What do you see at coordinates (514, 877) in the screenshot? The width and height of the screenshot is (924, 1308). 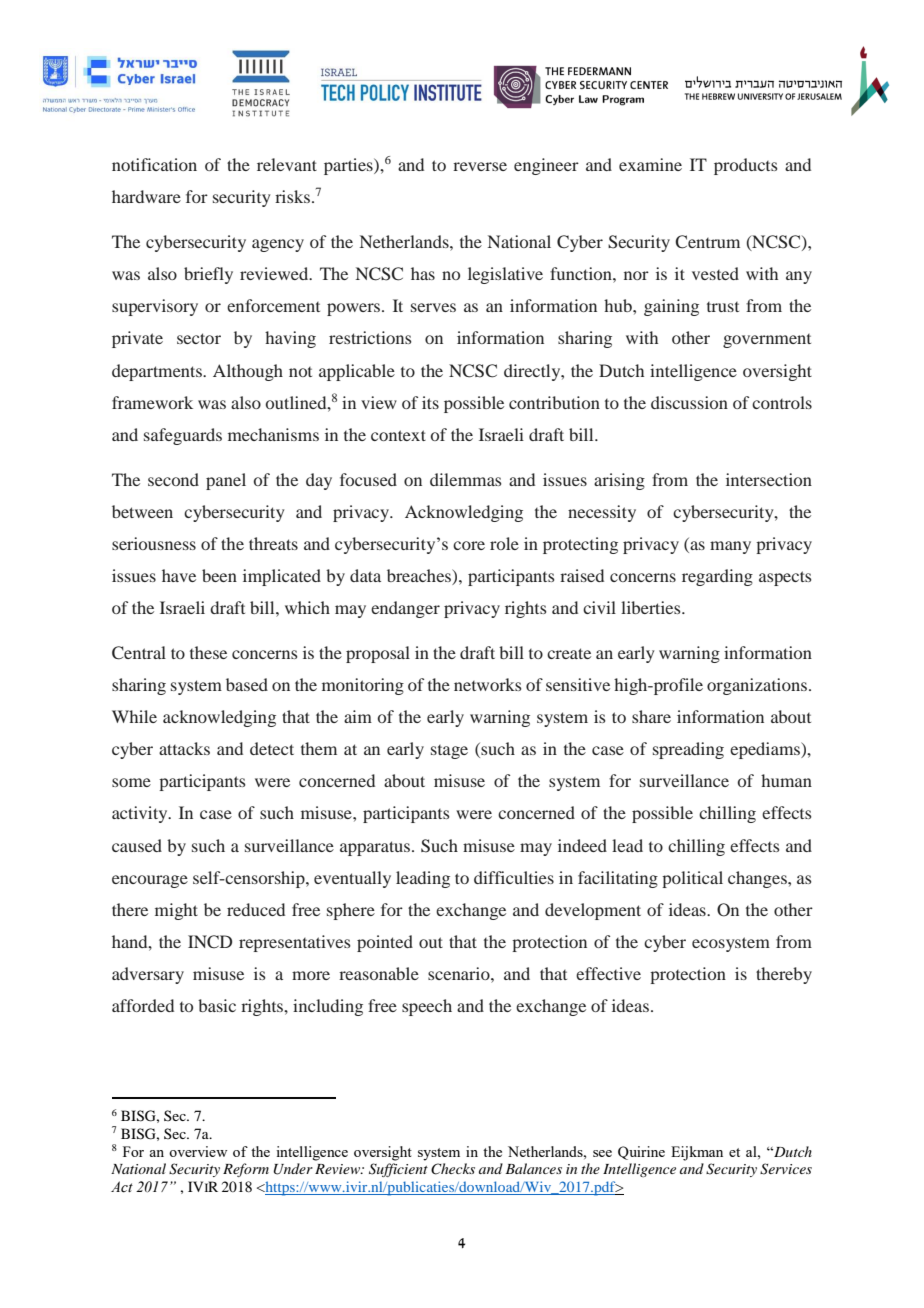 I see `difficulties` at bounding box center [514, 877].
